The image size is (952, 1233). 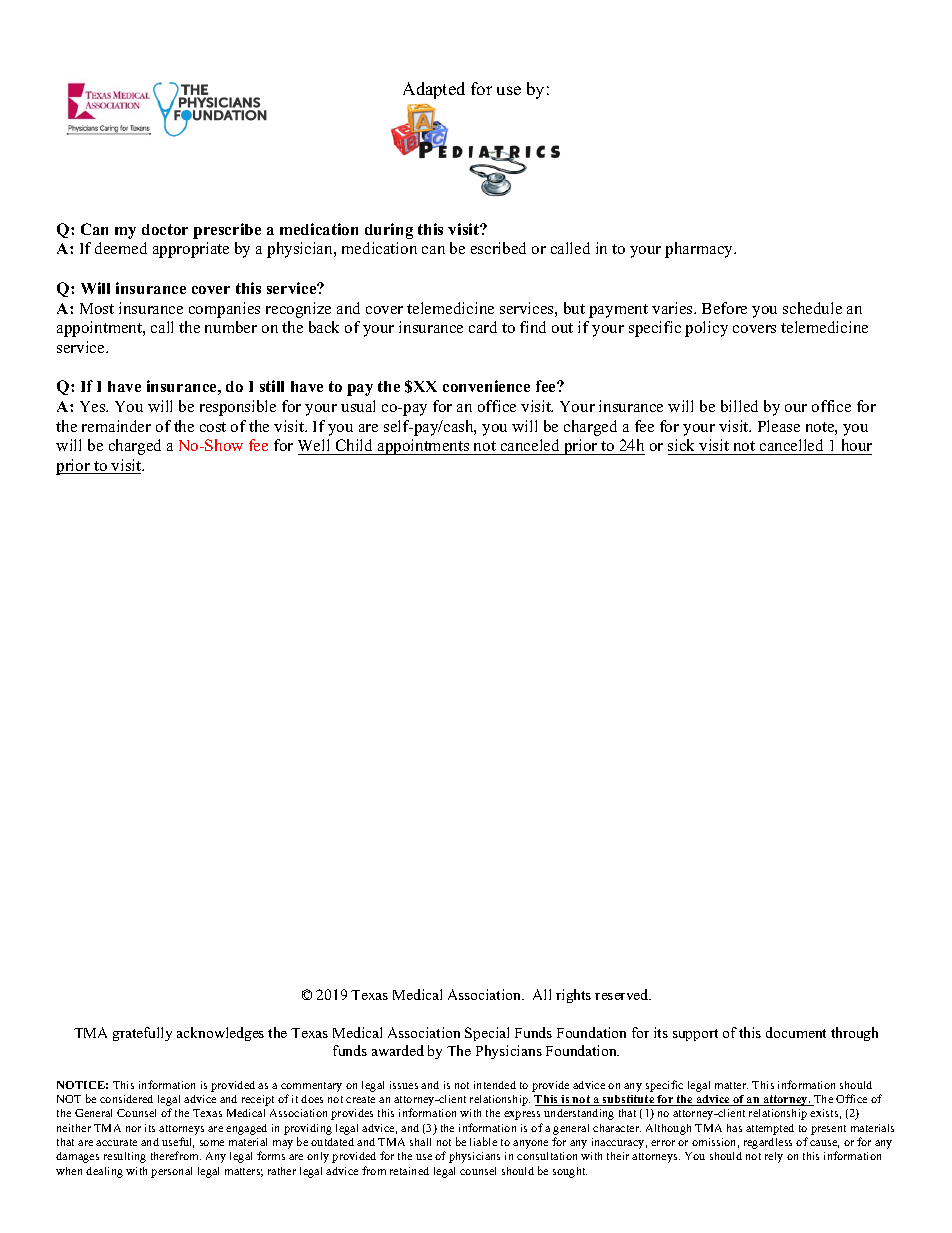 I want to click on useful, so click(x=178, y=1142).
